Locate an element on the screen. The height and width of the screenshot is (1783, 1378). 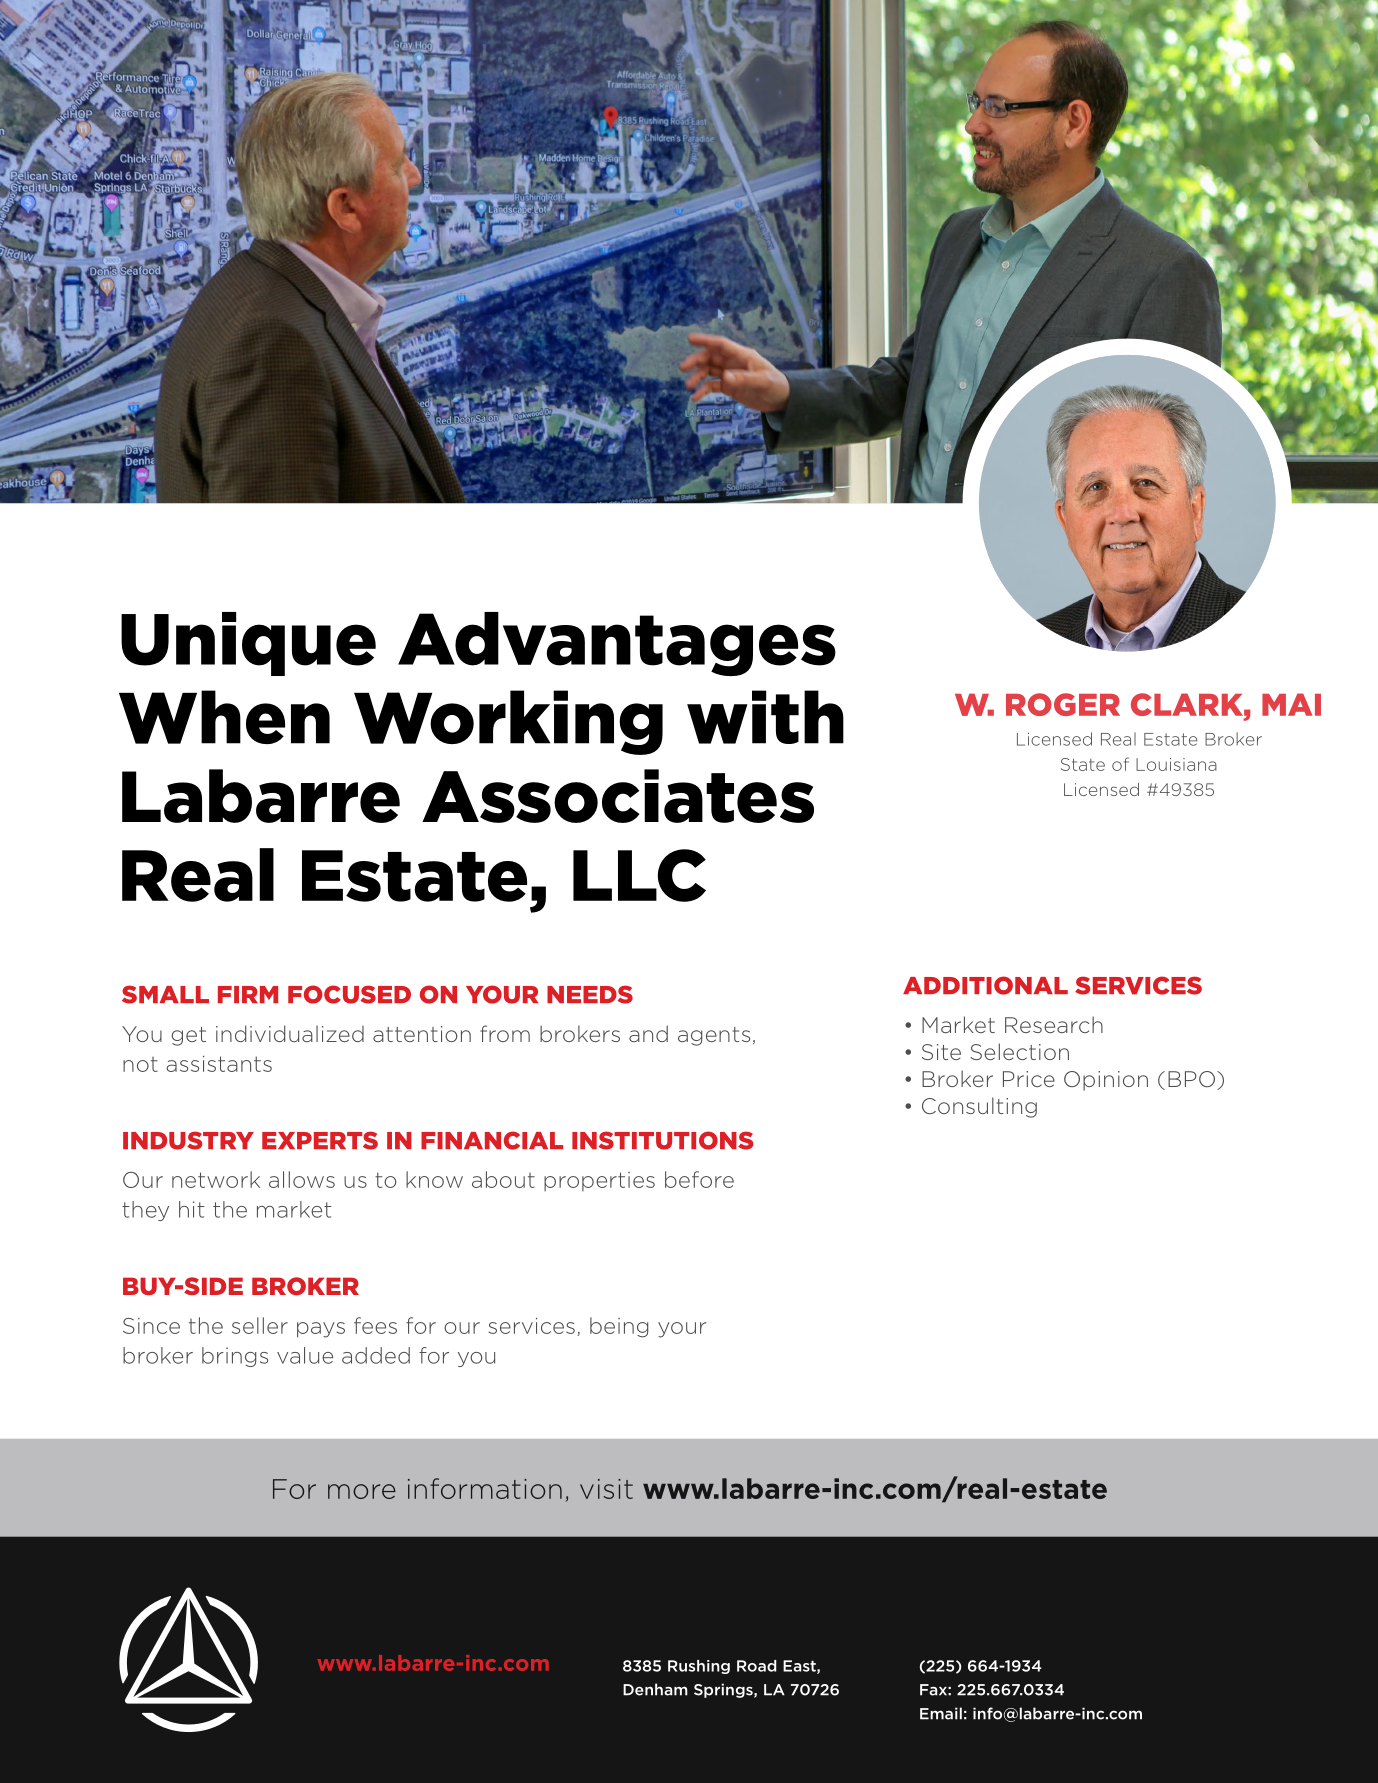
Rushing is located at coordinates (699, 1667).
